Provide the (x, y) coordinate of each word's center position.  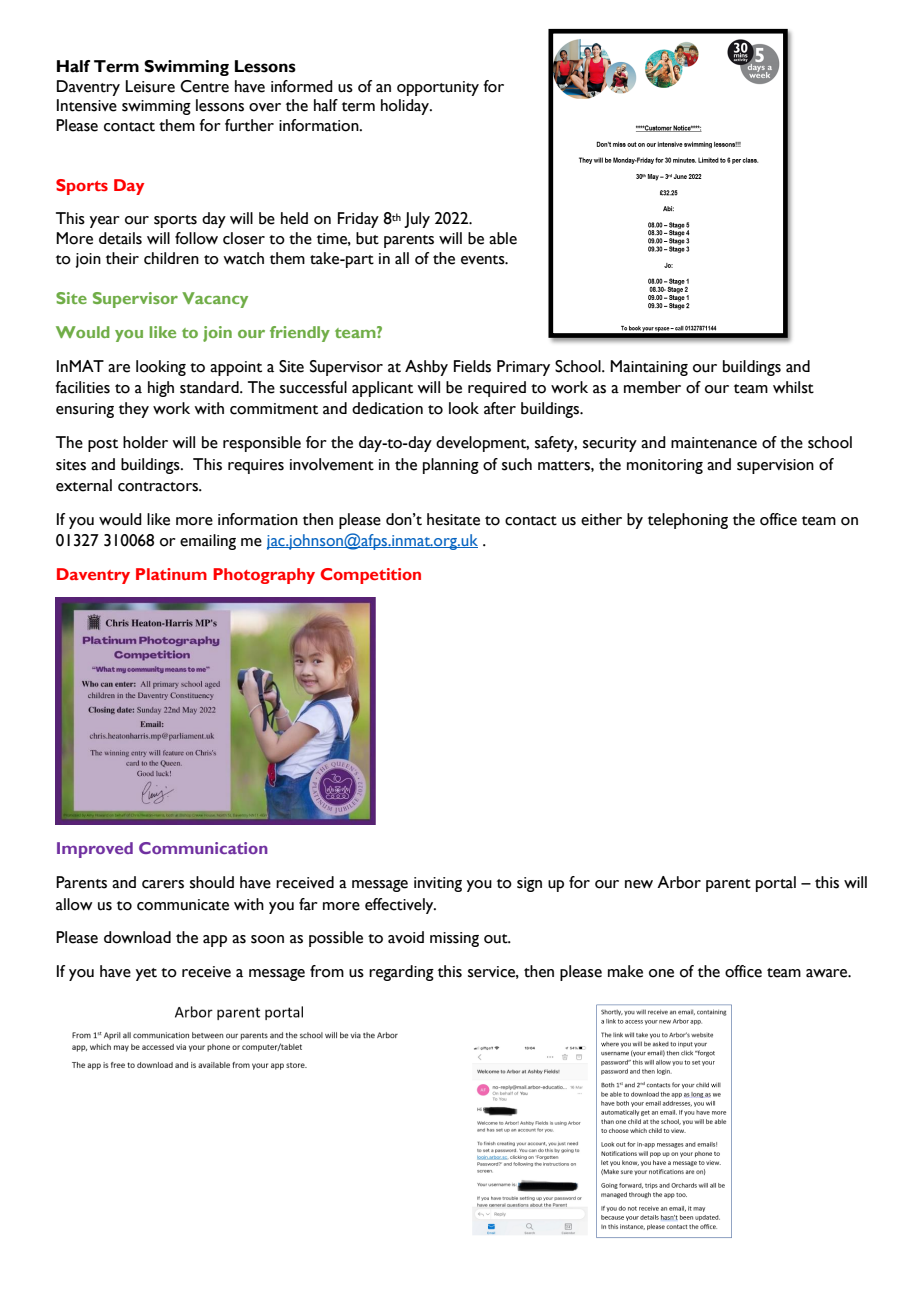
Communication (203, 848)
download (137, 937)
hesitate (453, 519)
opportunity (438, 88)
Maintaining (649, 368)
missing (454, 939)
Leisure (150, 86)
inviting (438, 884)
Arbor (679, 882)
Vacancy (215, 300)
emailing (208, 542)
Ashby (426, 368)
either (601, 519)
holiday (406, 107)
